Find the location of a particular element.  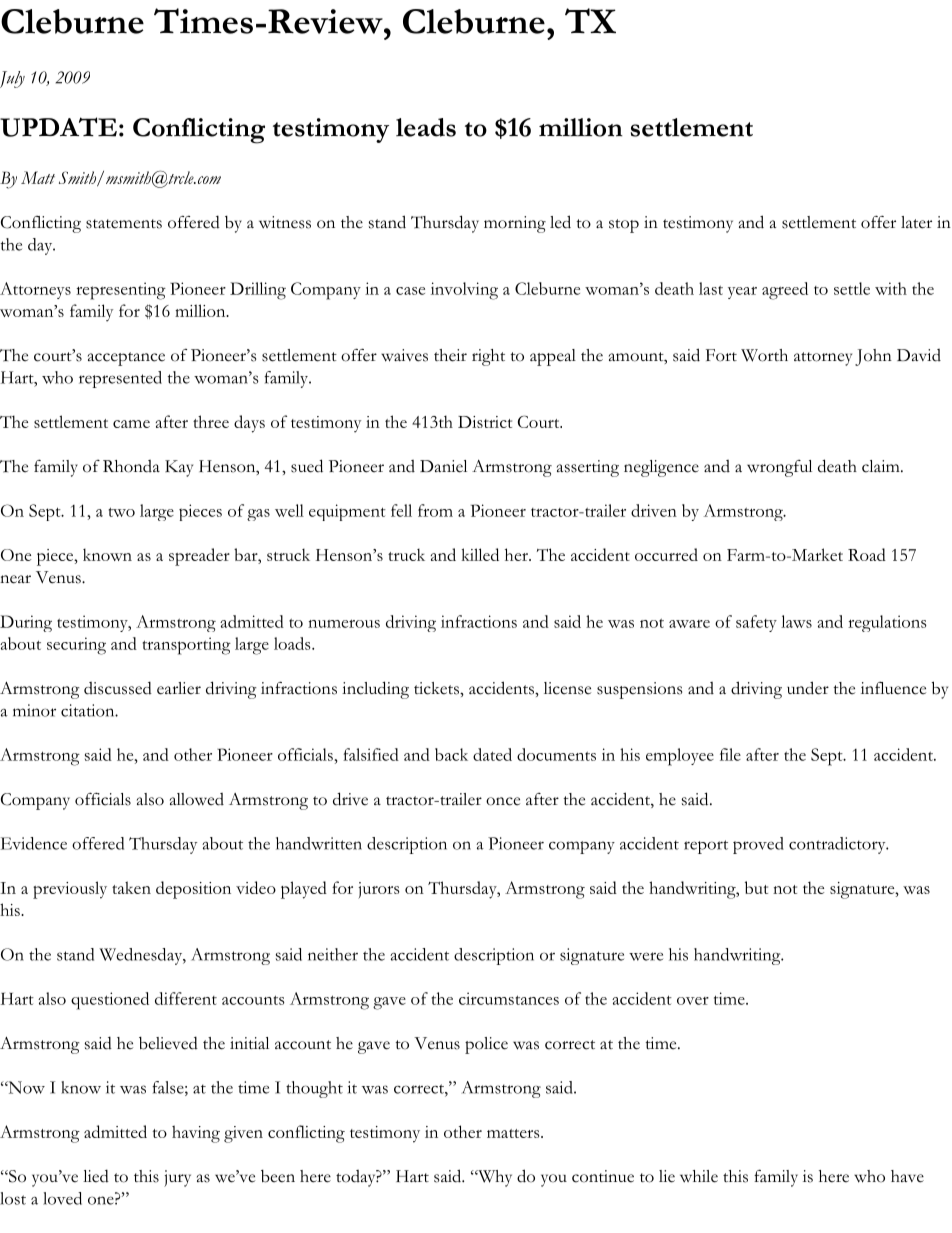

circumstances is located at coordinates (509, 998).
